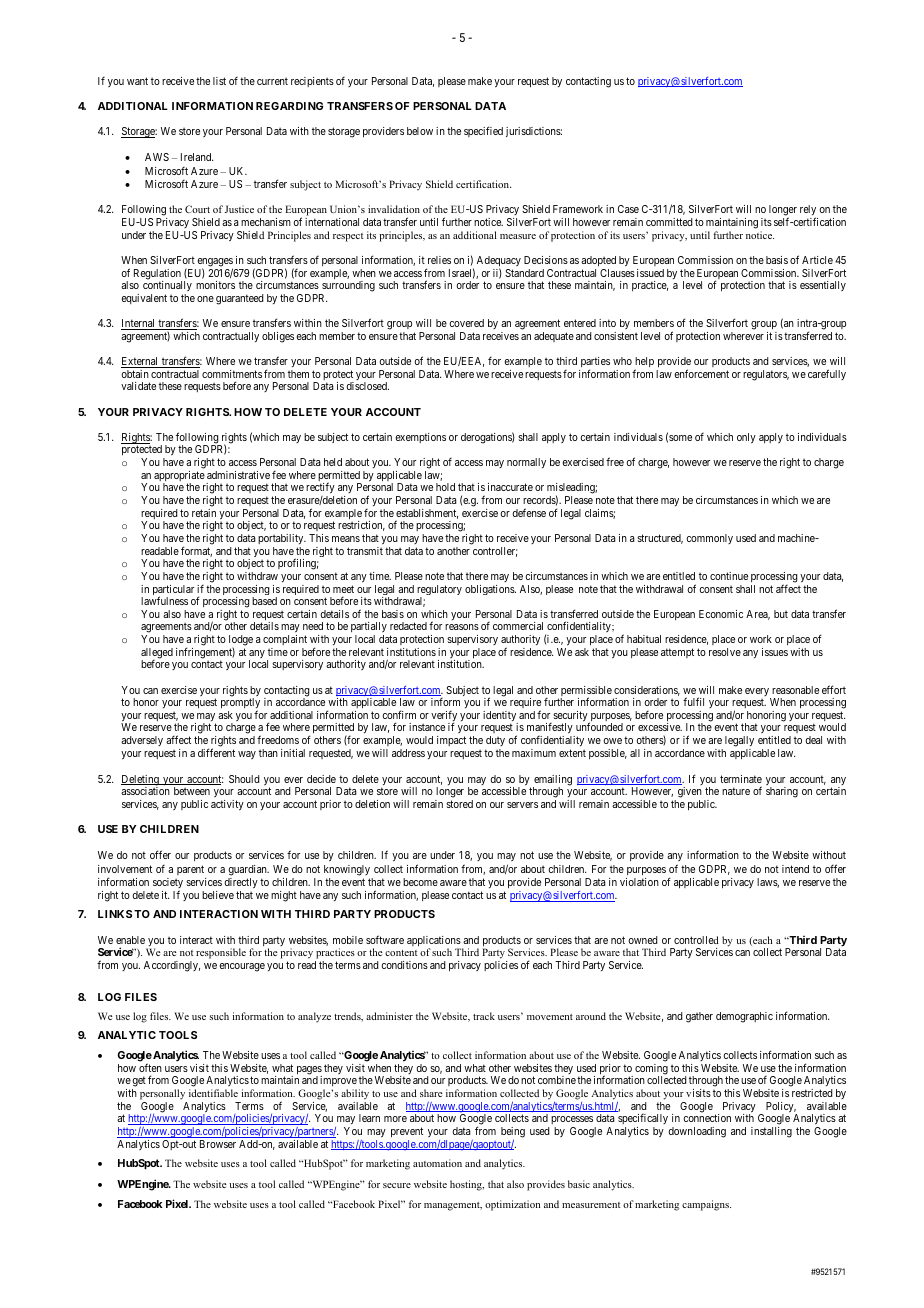 This page has height=1308, width=924. Describe the element at coordinates (232, 374) in the page. I see `commitments` at that location.
